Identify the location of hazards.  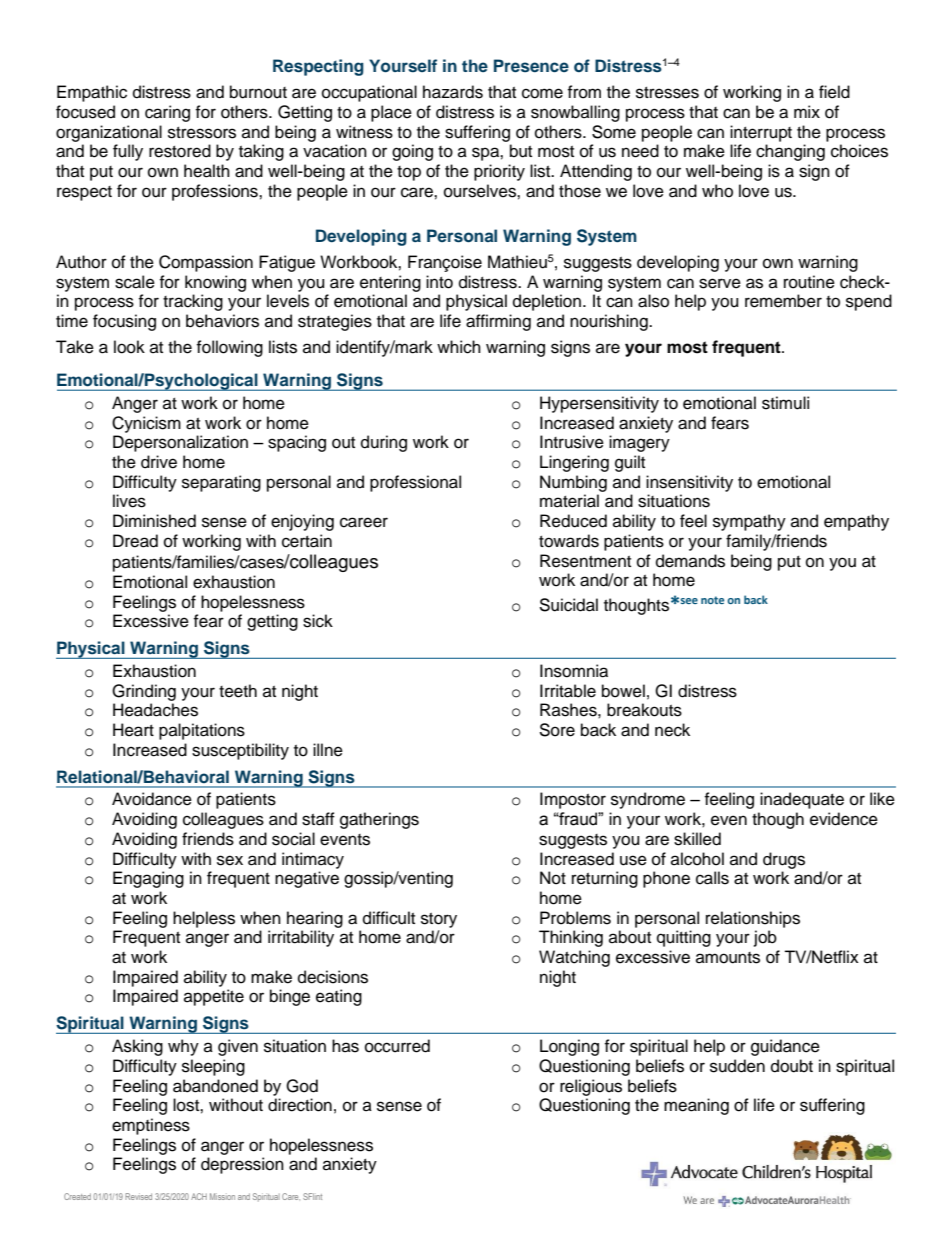
(453, 92).
